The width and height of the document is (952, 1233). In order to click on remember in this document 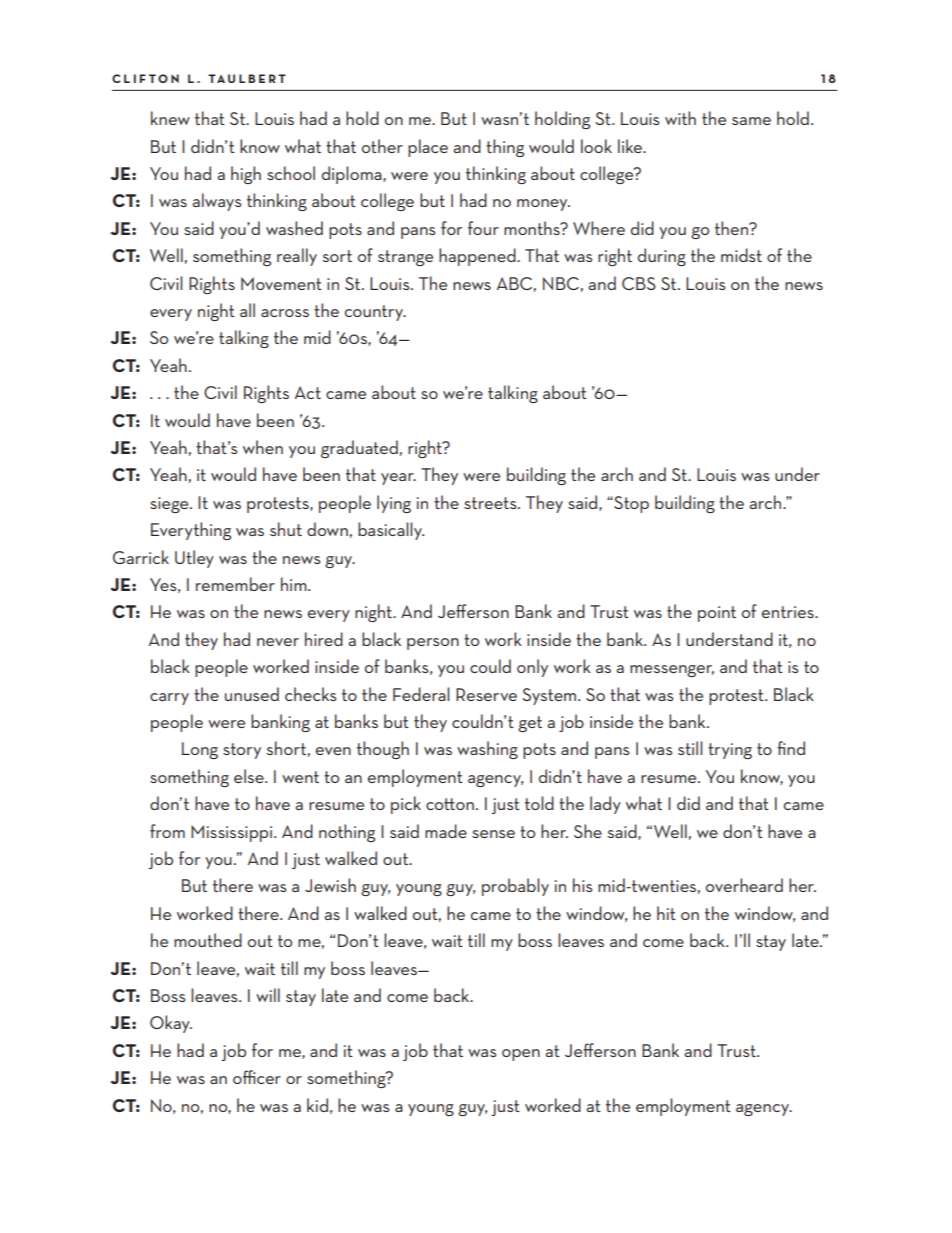, I will do `click(235, 584)`.
